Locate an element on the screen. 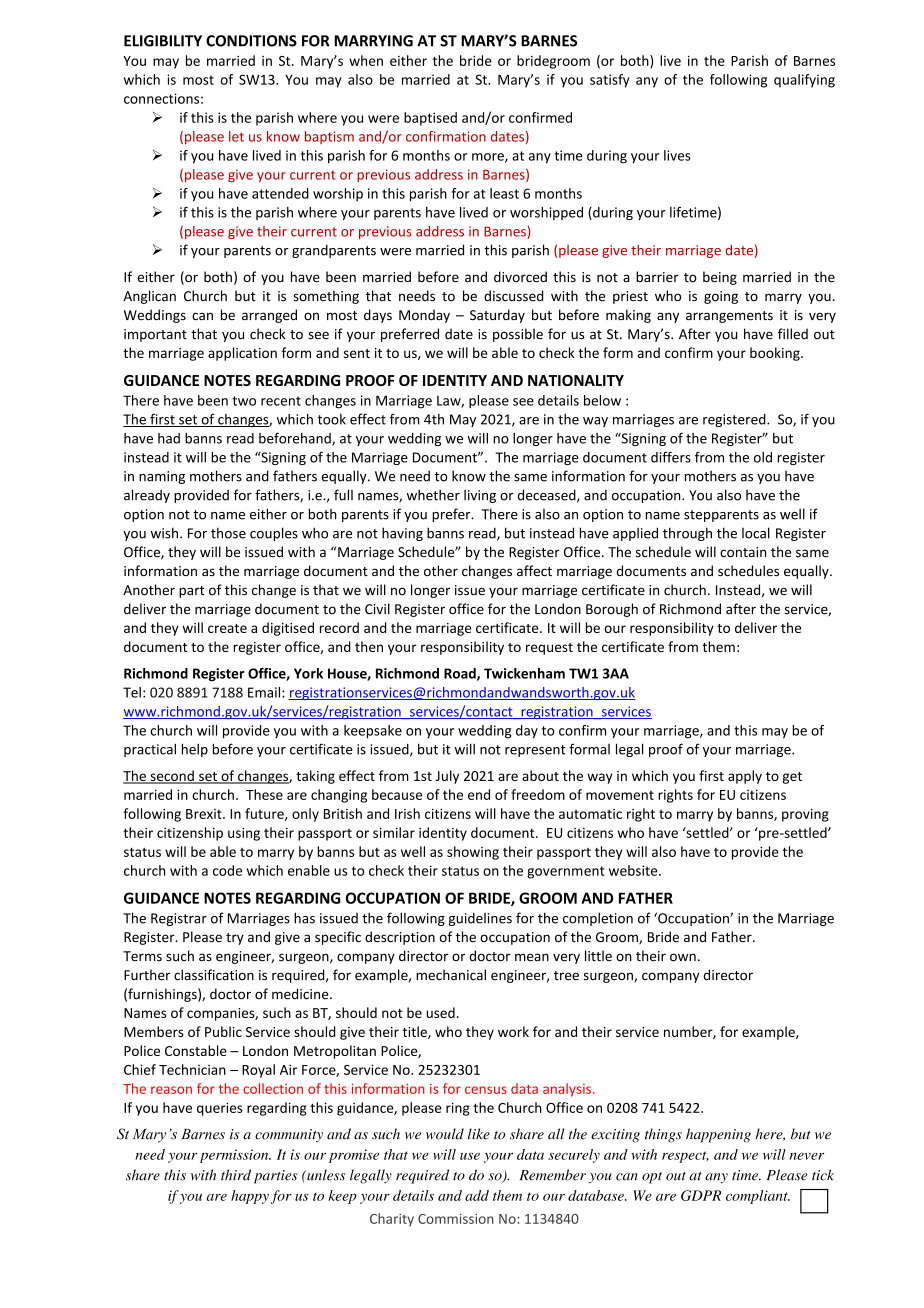  Commission is located at coordinates (456, 1218).
